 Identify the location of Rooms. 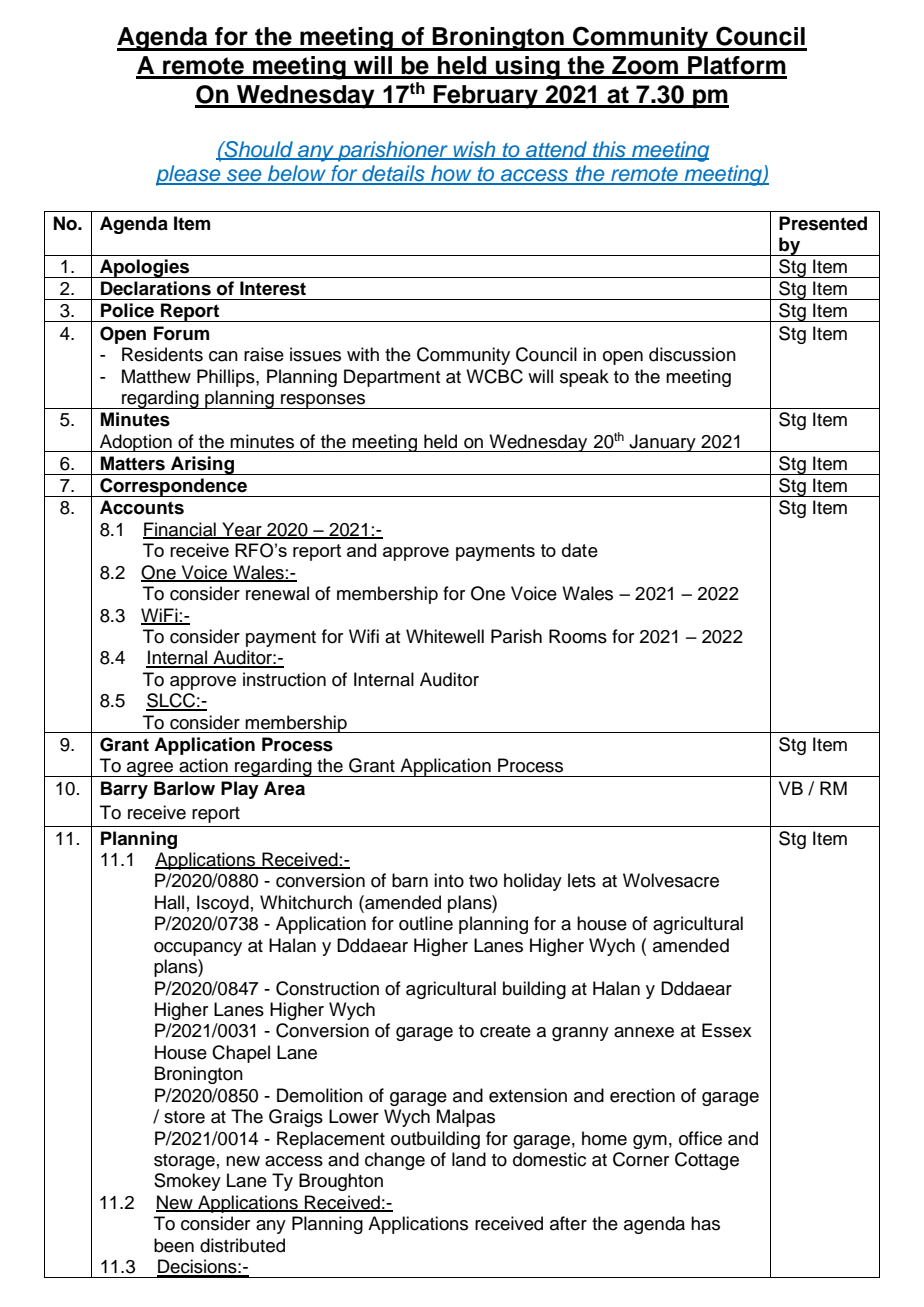
(578, 636).
